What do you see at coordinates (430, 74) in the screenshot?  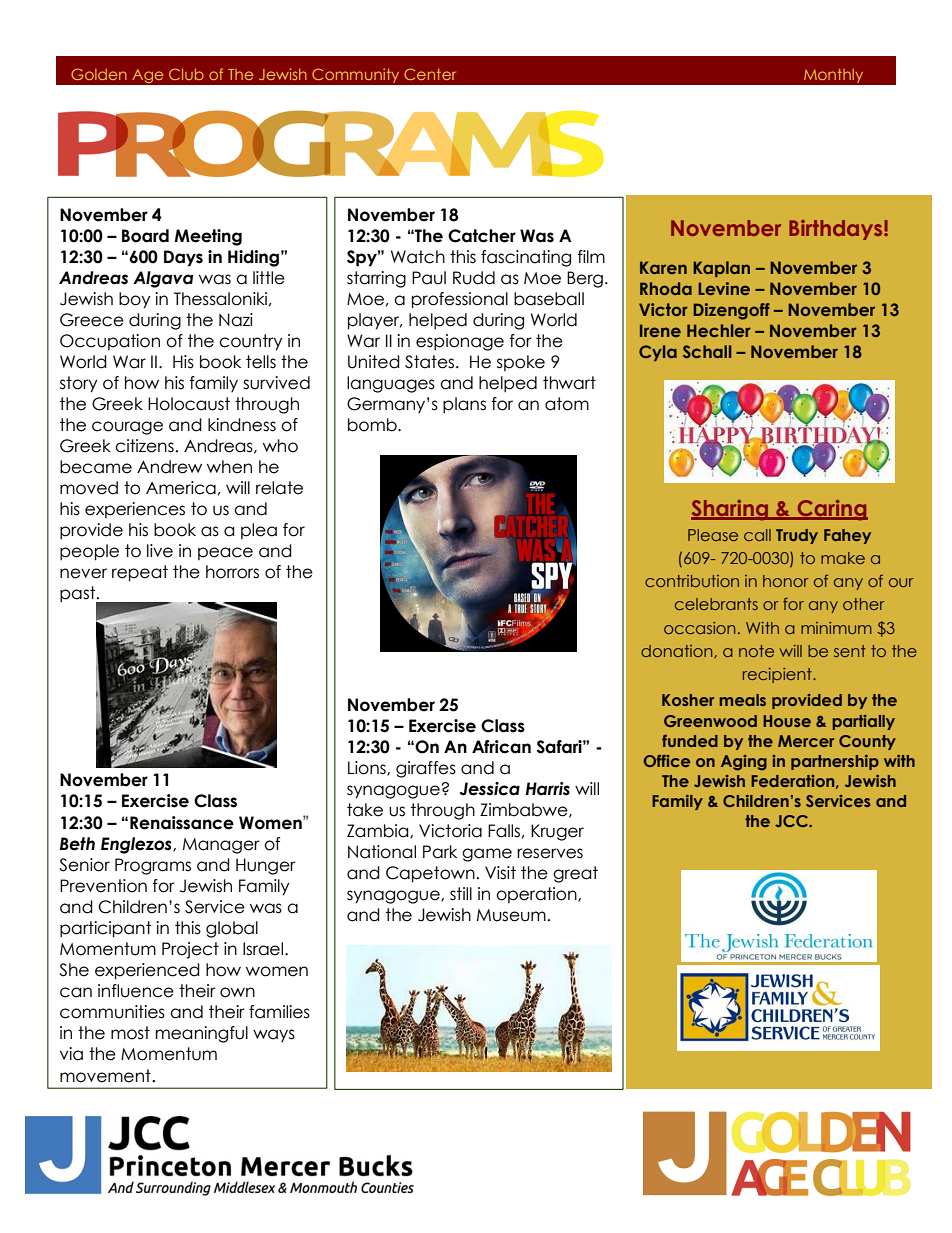 I see `Center` at bounding box center [430, 74].
